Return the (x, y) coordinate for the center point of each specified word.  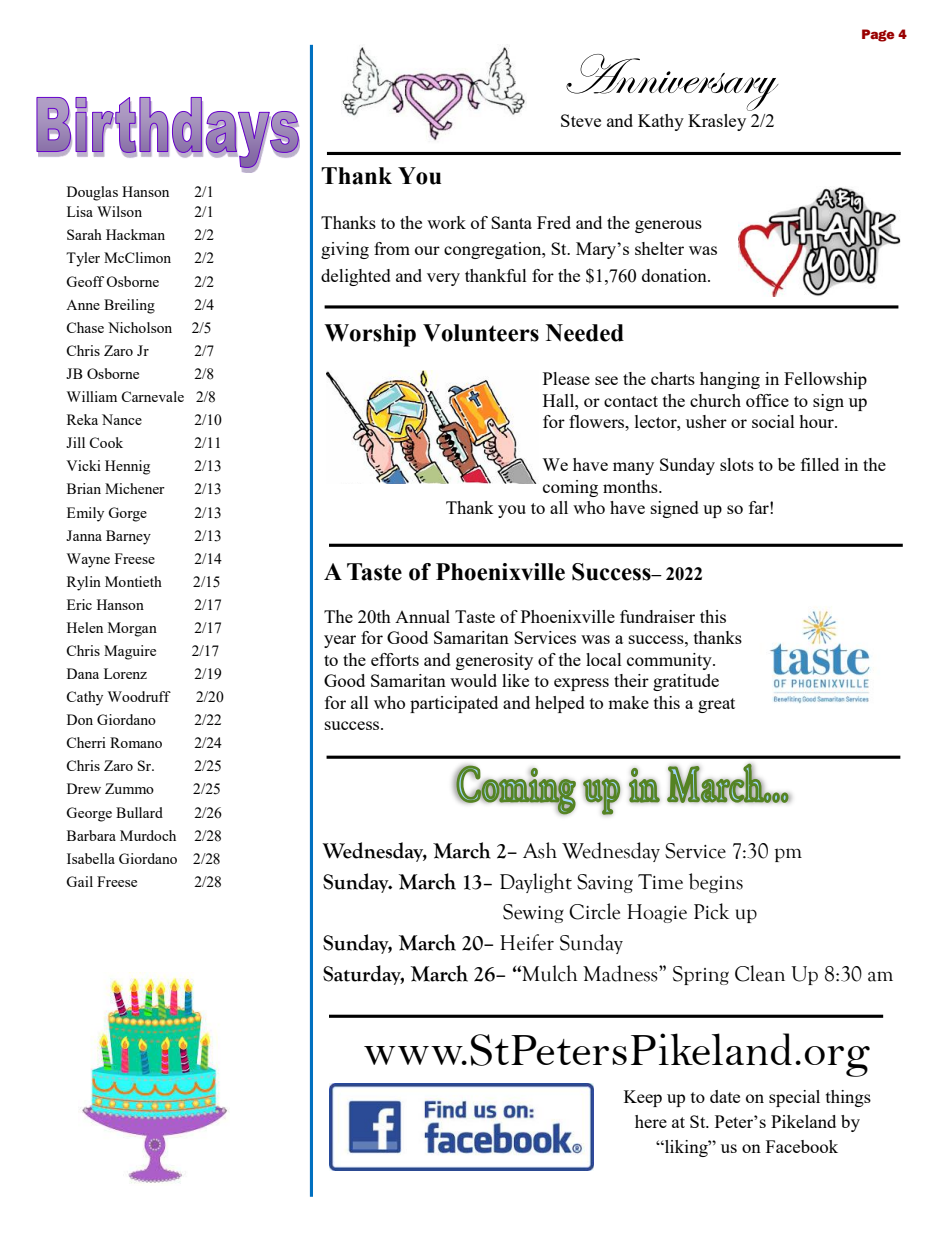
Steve (581, 120)
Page (878, 35)
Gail (79, 881)
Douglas (92, 193)
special (794, 1098)
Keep (643, 1098)
